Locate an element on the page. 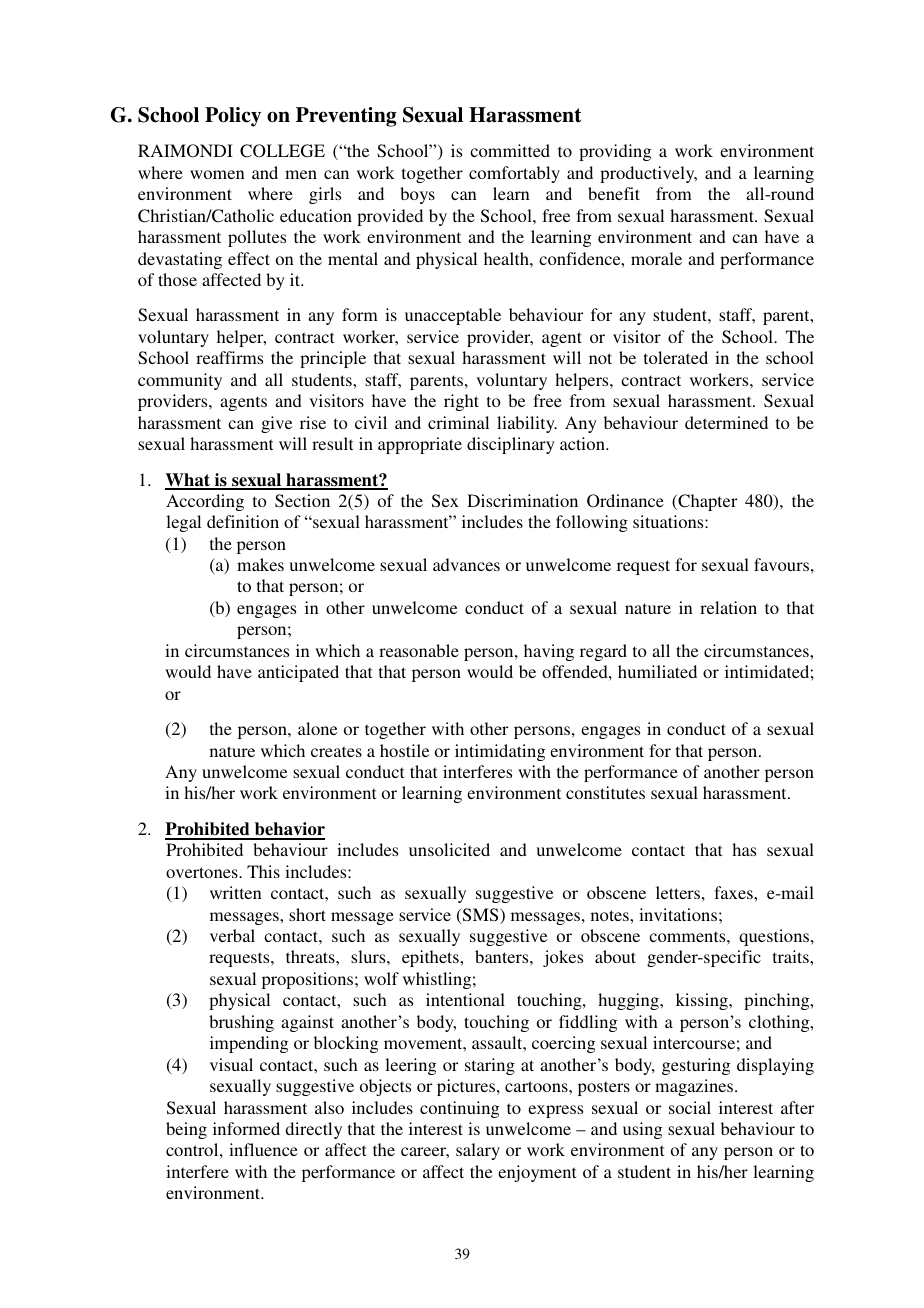 The height and width of the page is (1308, 924). COLLEGE is located at coordinates (282, 151).
